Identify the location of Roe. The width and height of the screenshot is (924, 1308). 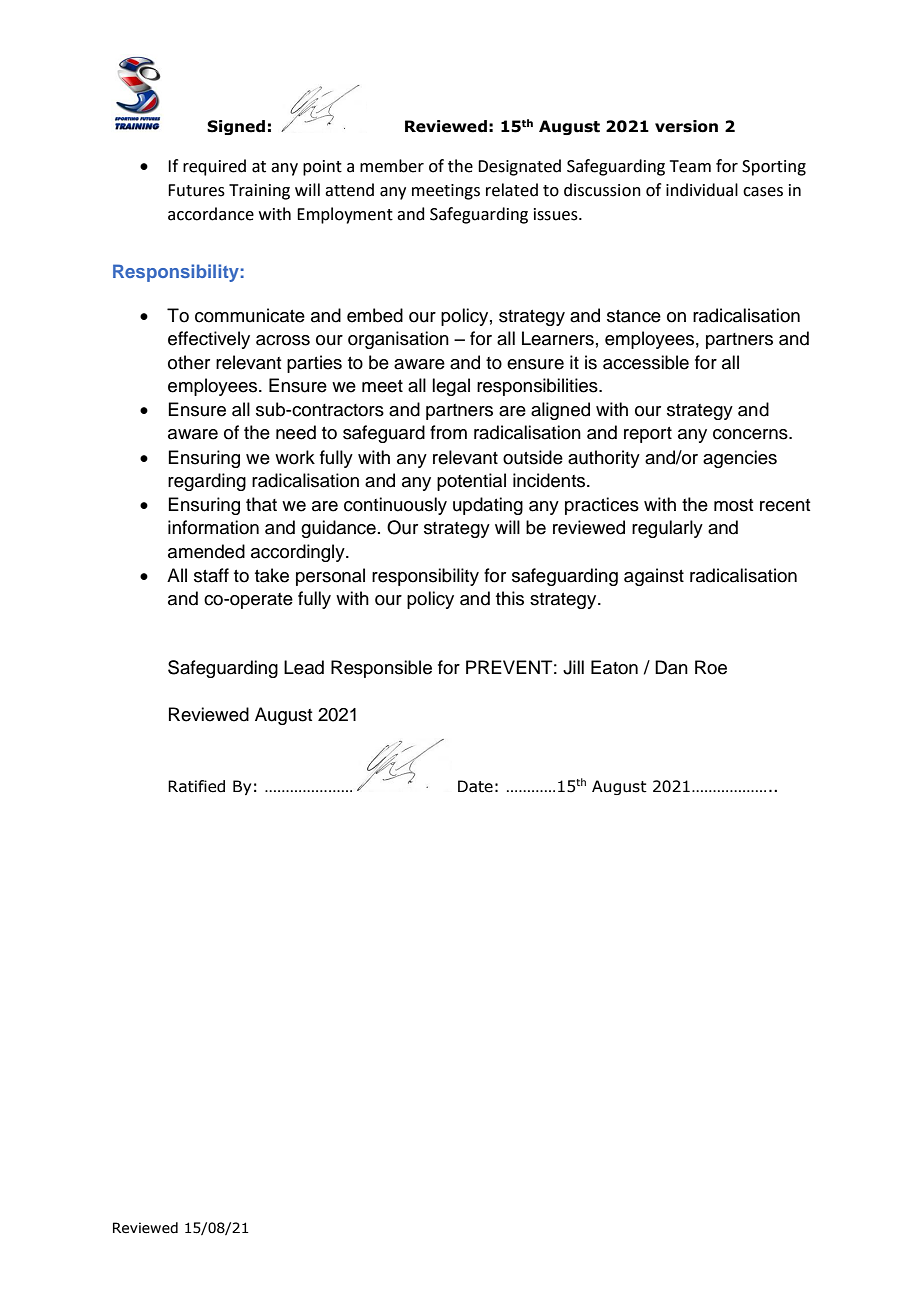
(711, 667).
